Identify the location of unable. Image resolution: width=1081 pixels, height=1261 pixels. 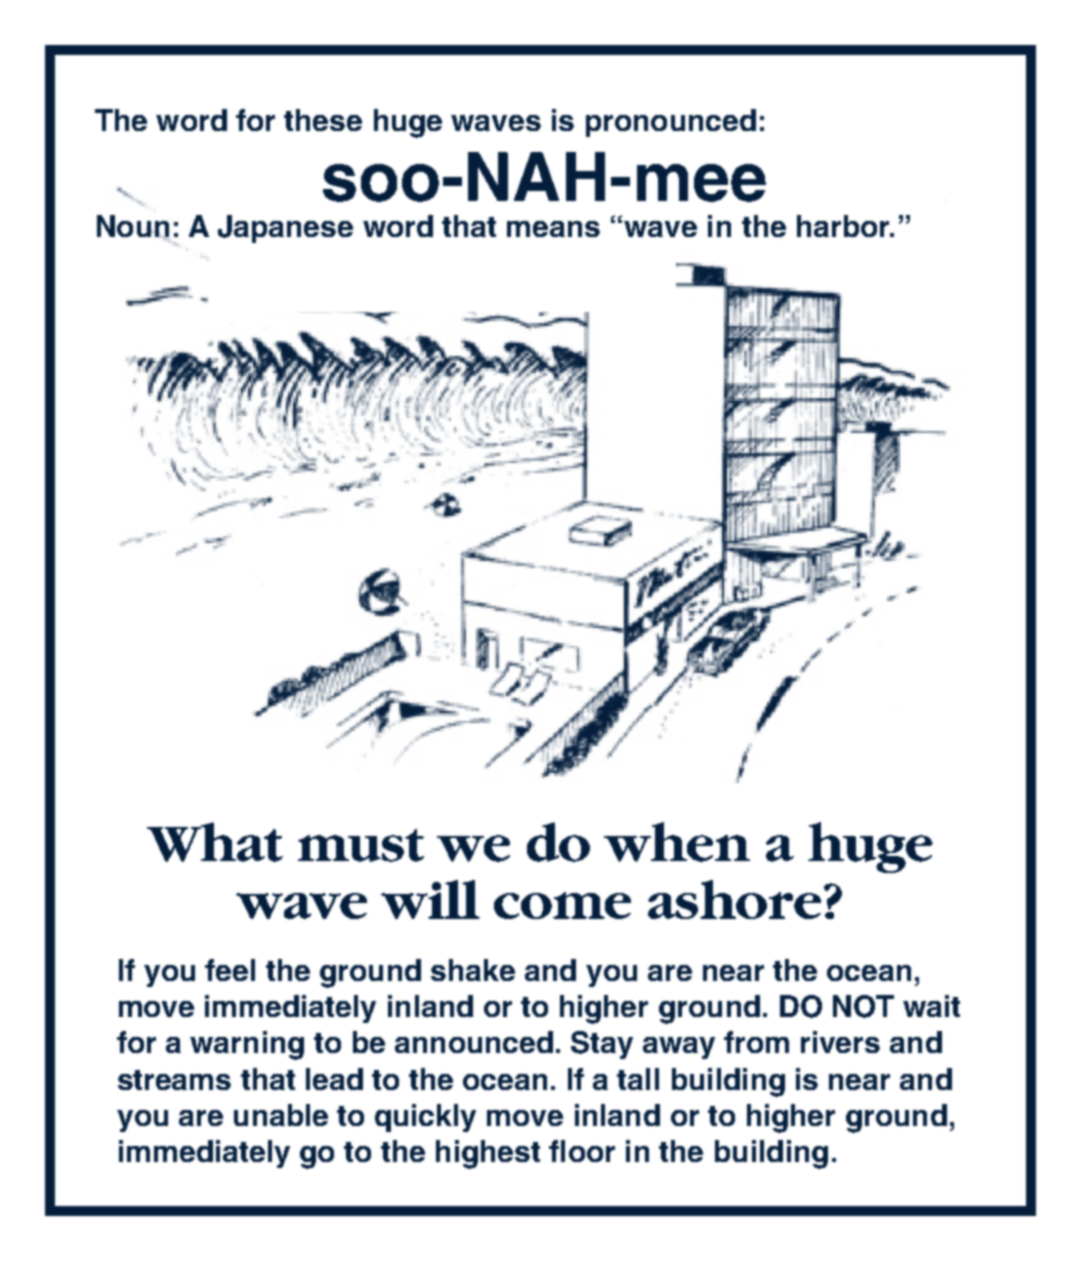
(281, 1115).
